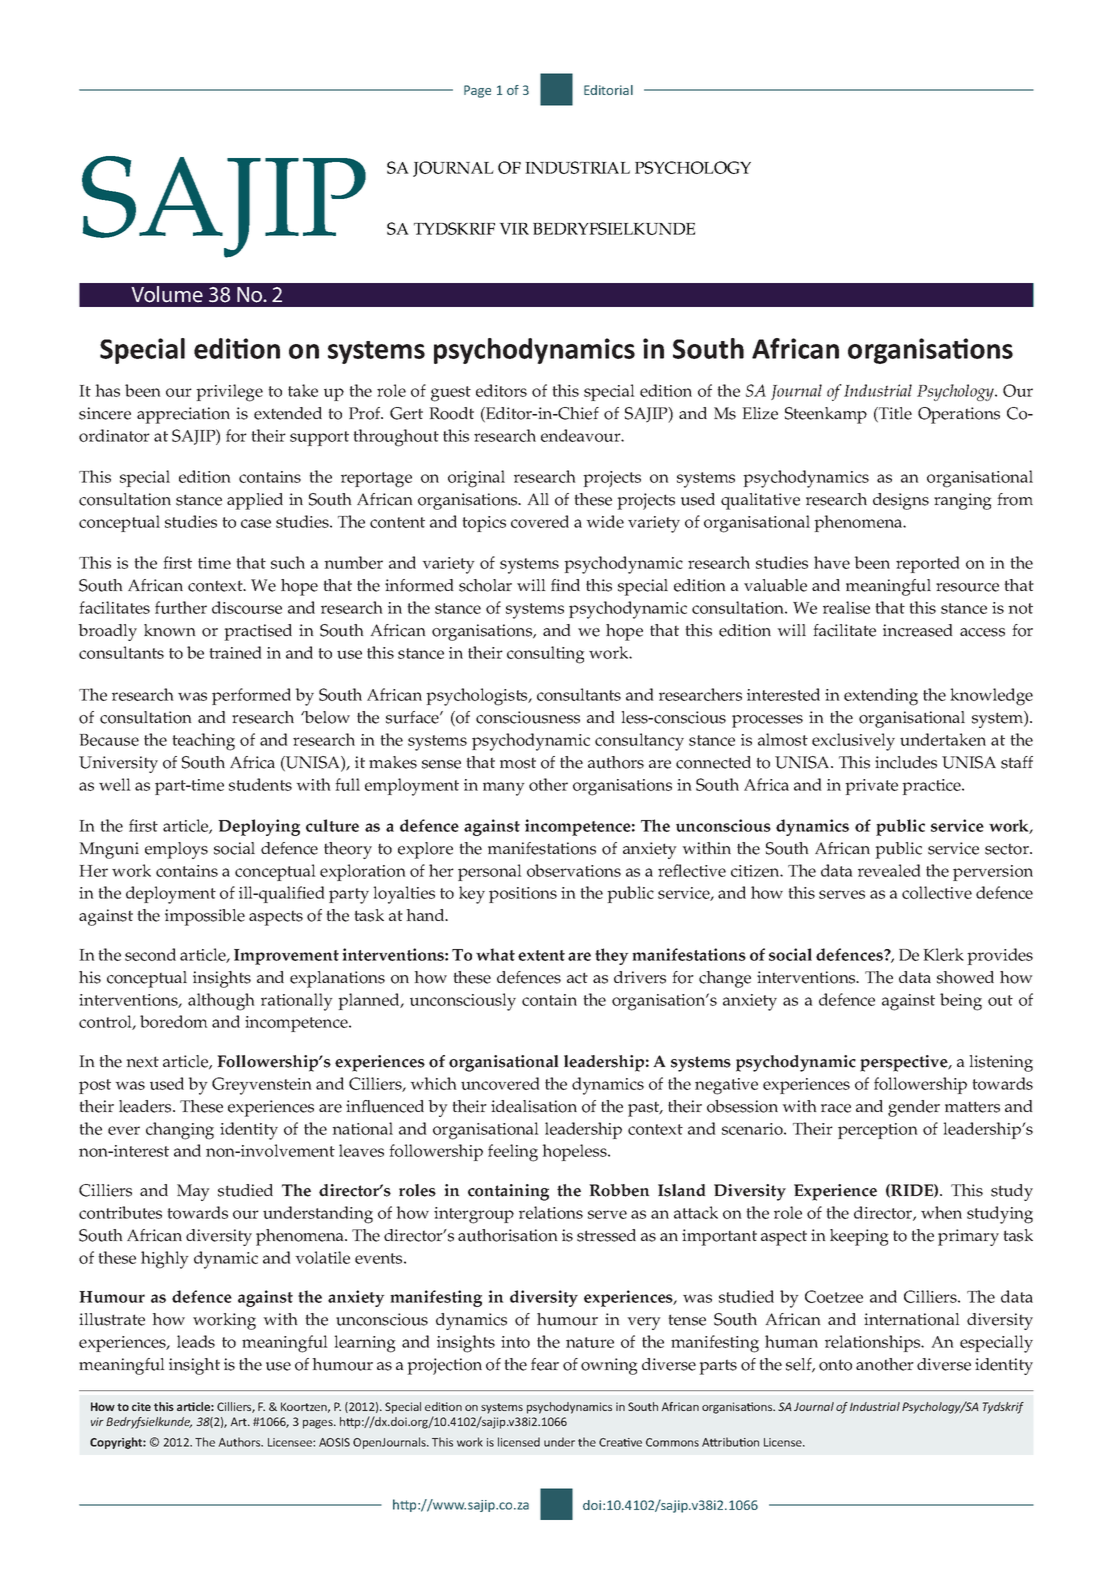  I want to click on authorisation, so click(508, 1235).
